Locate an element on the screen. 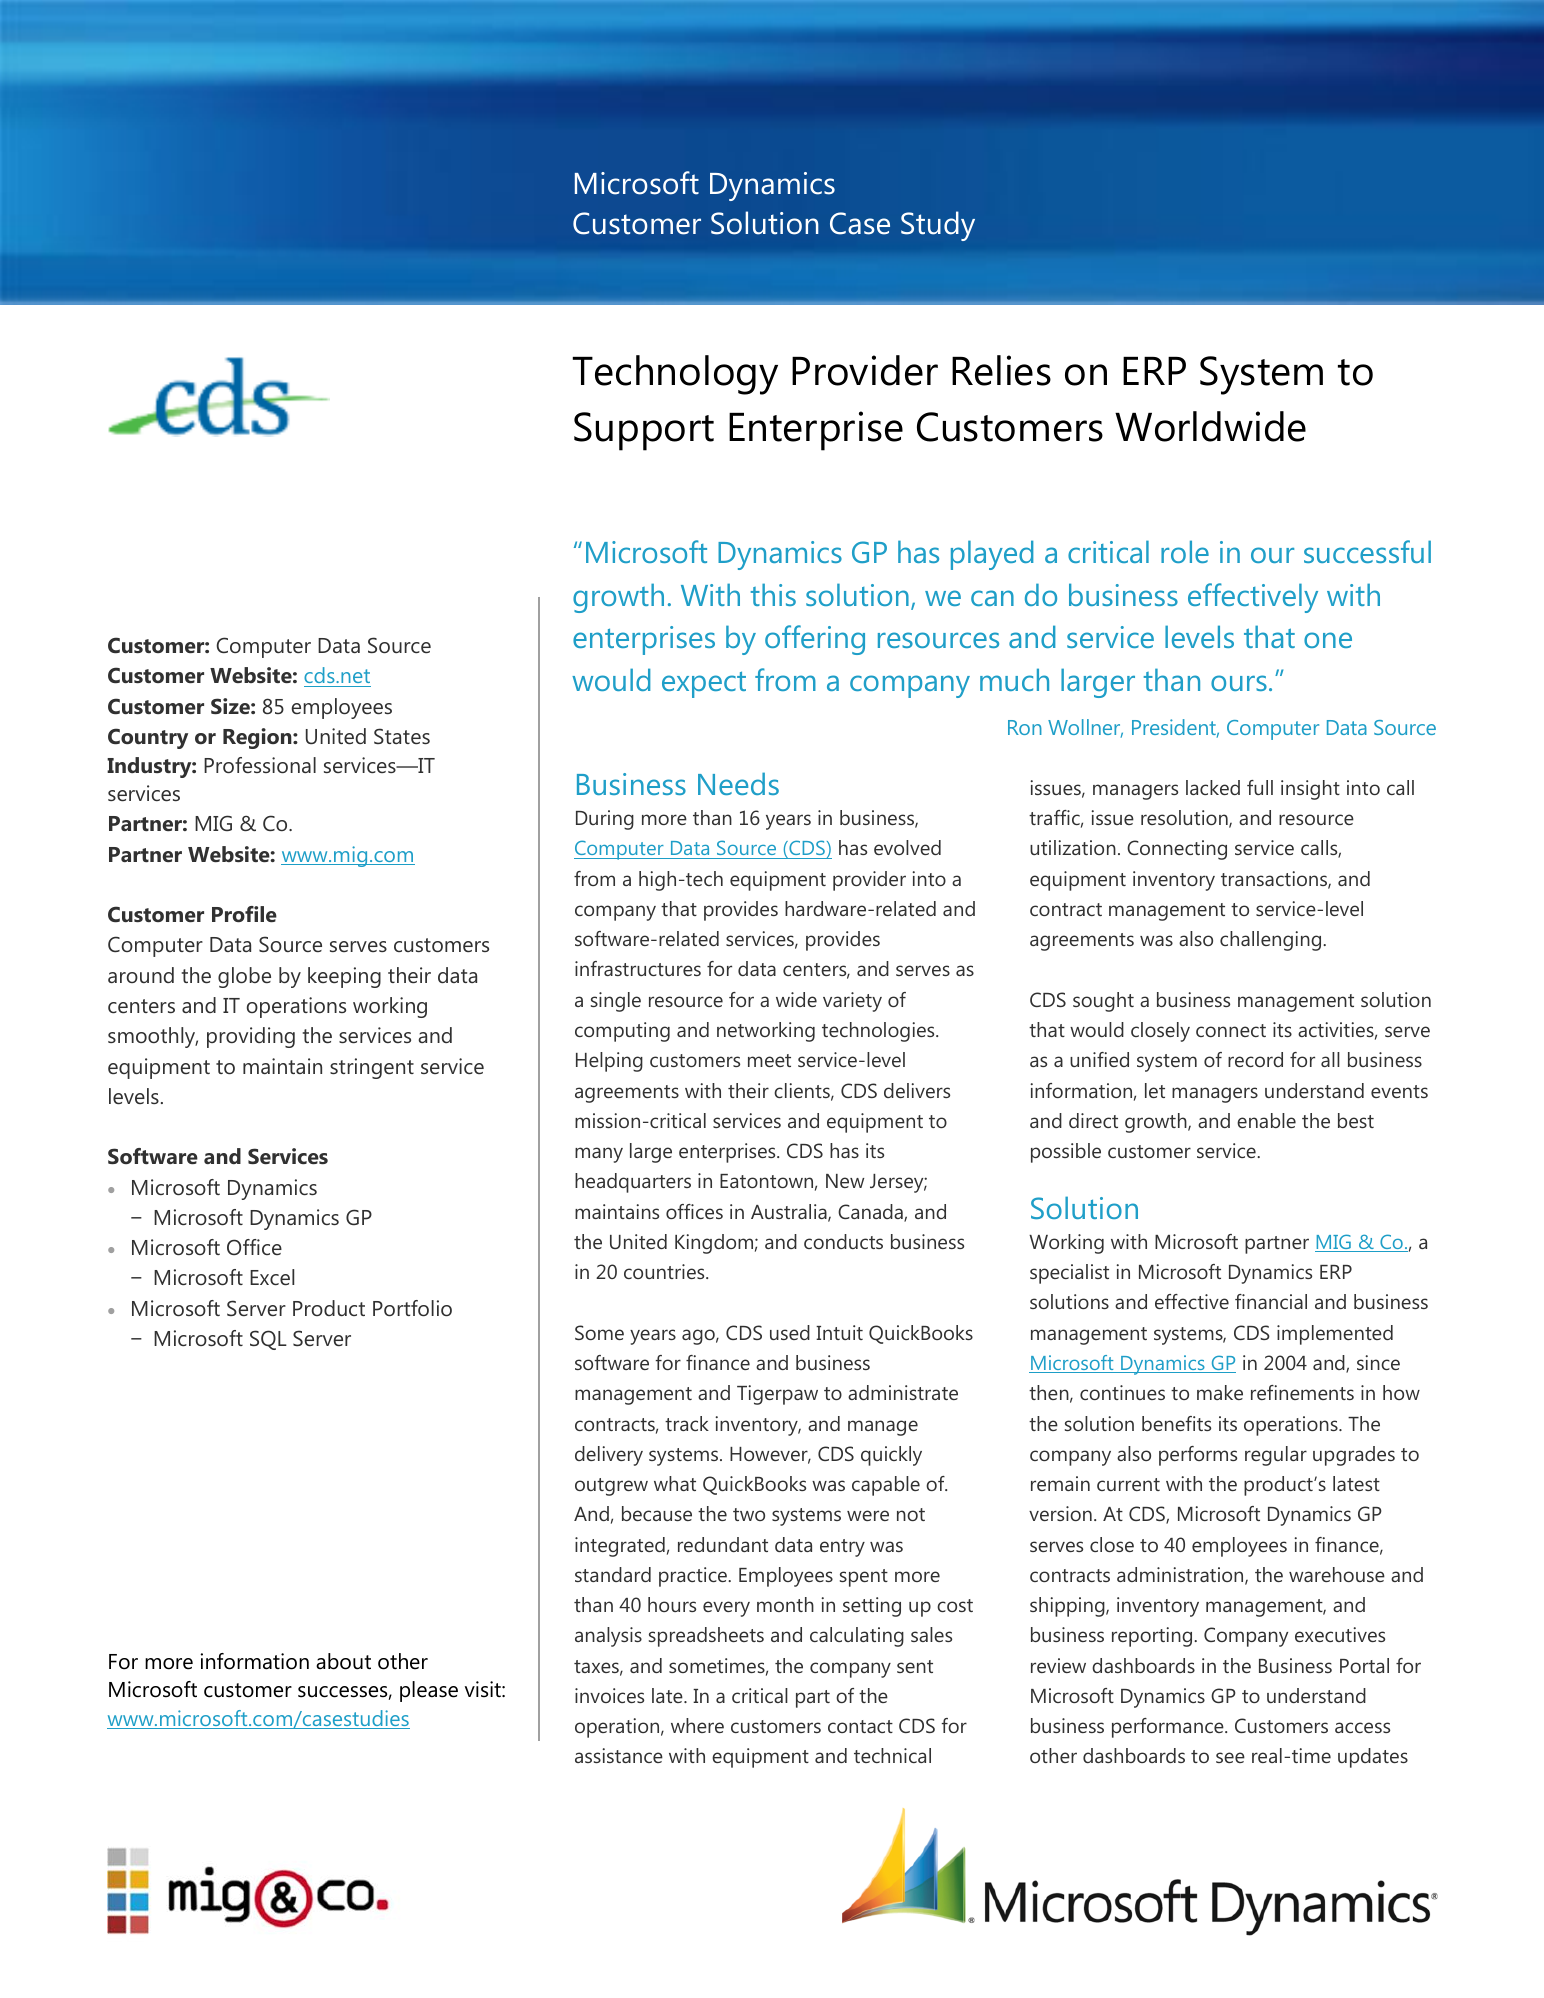 The width and height of the screenshot is (1544, 1998). where is located at coordinates (697, 1725).
